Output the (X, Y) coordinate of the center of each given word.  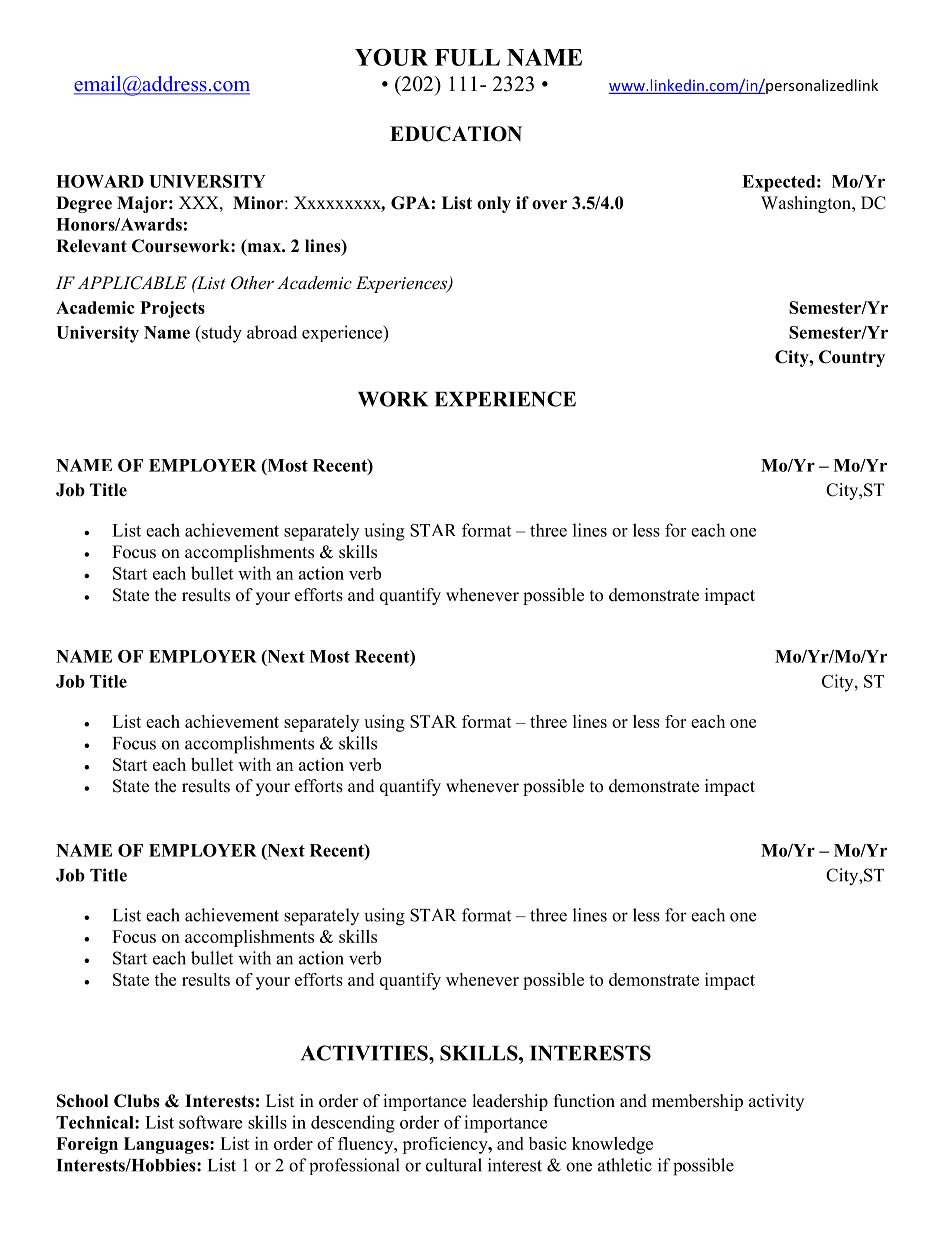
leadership (510, 1102)
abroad (272, 332)
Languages (167, 1145)
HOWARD (100, 181)
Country (852, 358)
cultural (454, 1165)
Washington (807, 204)
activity (776, 1102)
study (221, 334)
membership (697, 1102)
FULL (467, 57)
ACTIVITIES (365, 1053)
